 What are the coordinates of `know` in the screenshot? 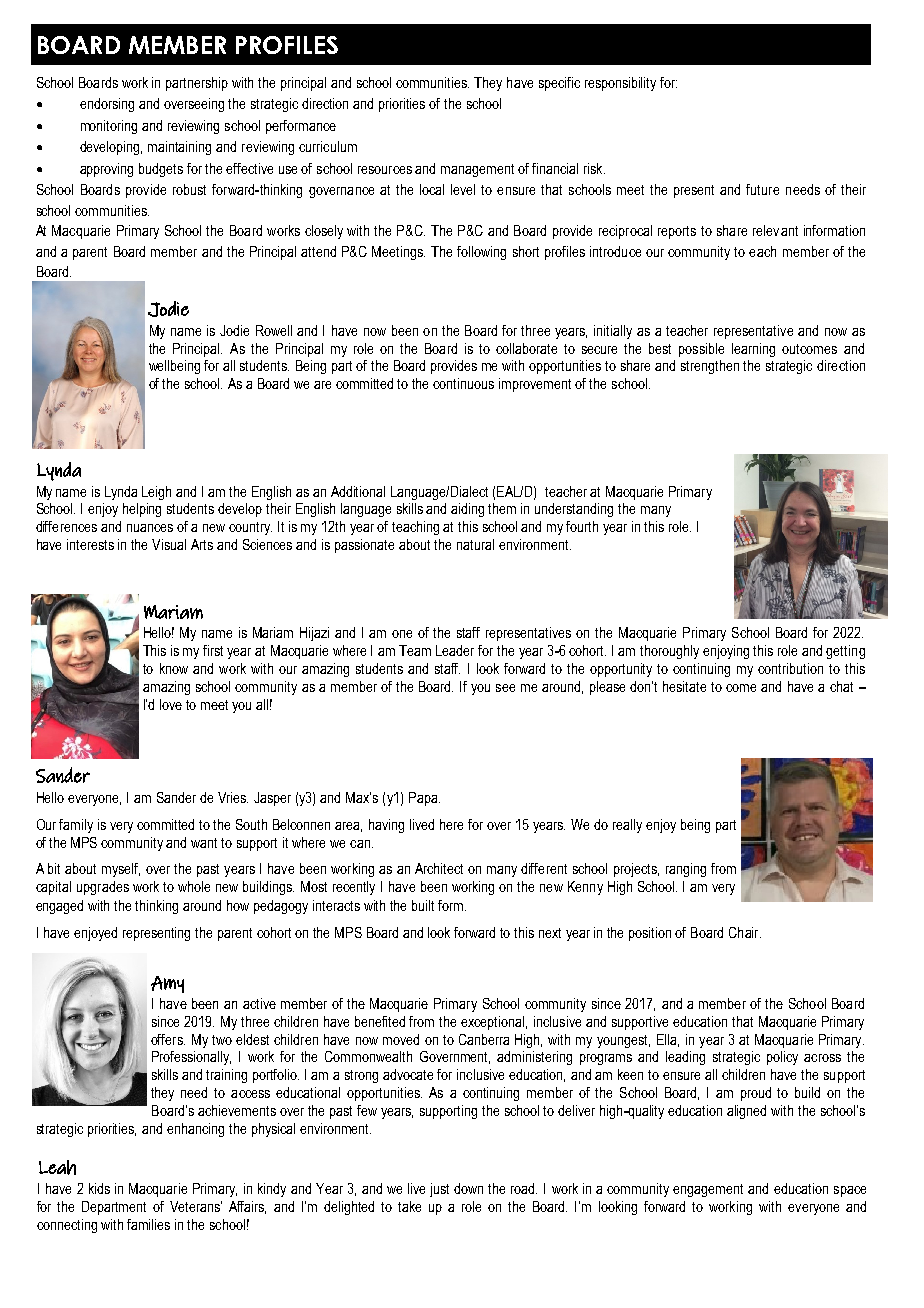 It's located at (174, 668).
